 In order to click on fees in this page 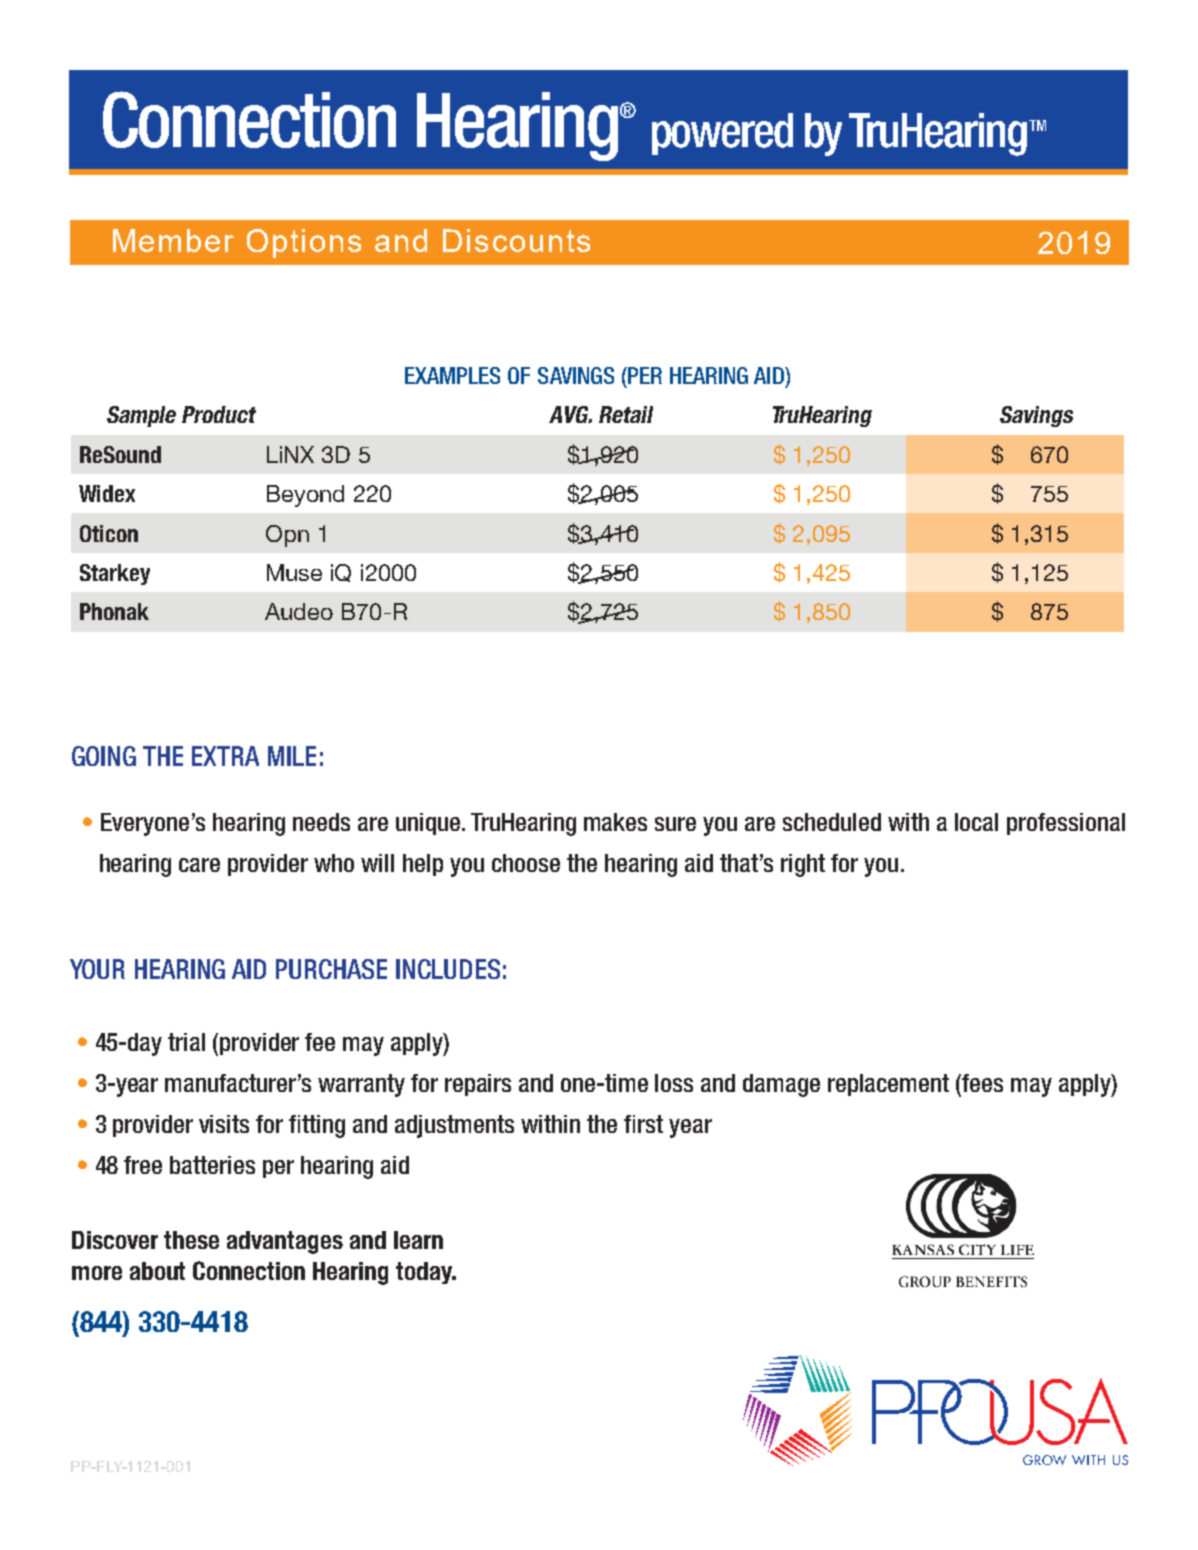, I will do `click(982, 1083)`.
